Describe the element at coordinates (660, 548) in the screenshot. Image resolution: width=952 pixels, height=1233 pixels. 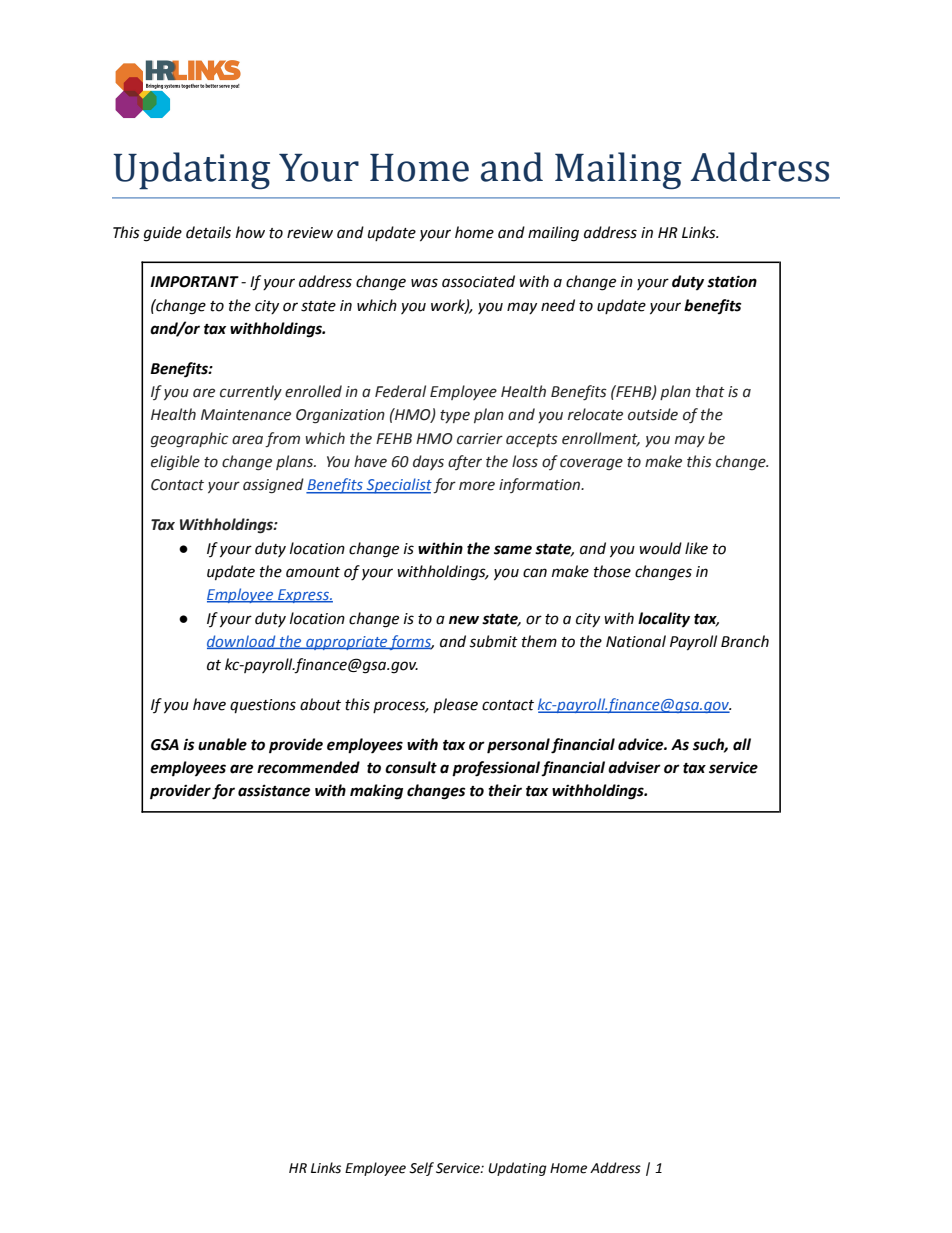
I see `would` at that location.
